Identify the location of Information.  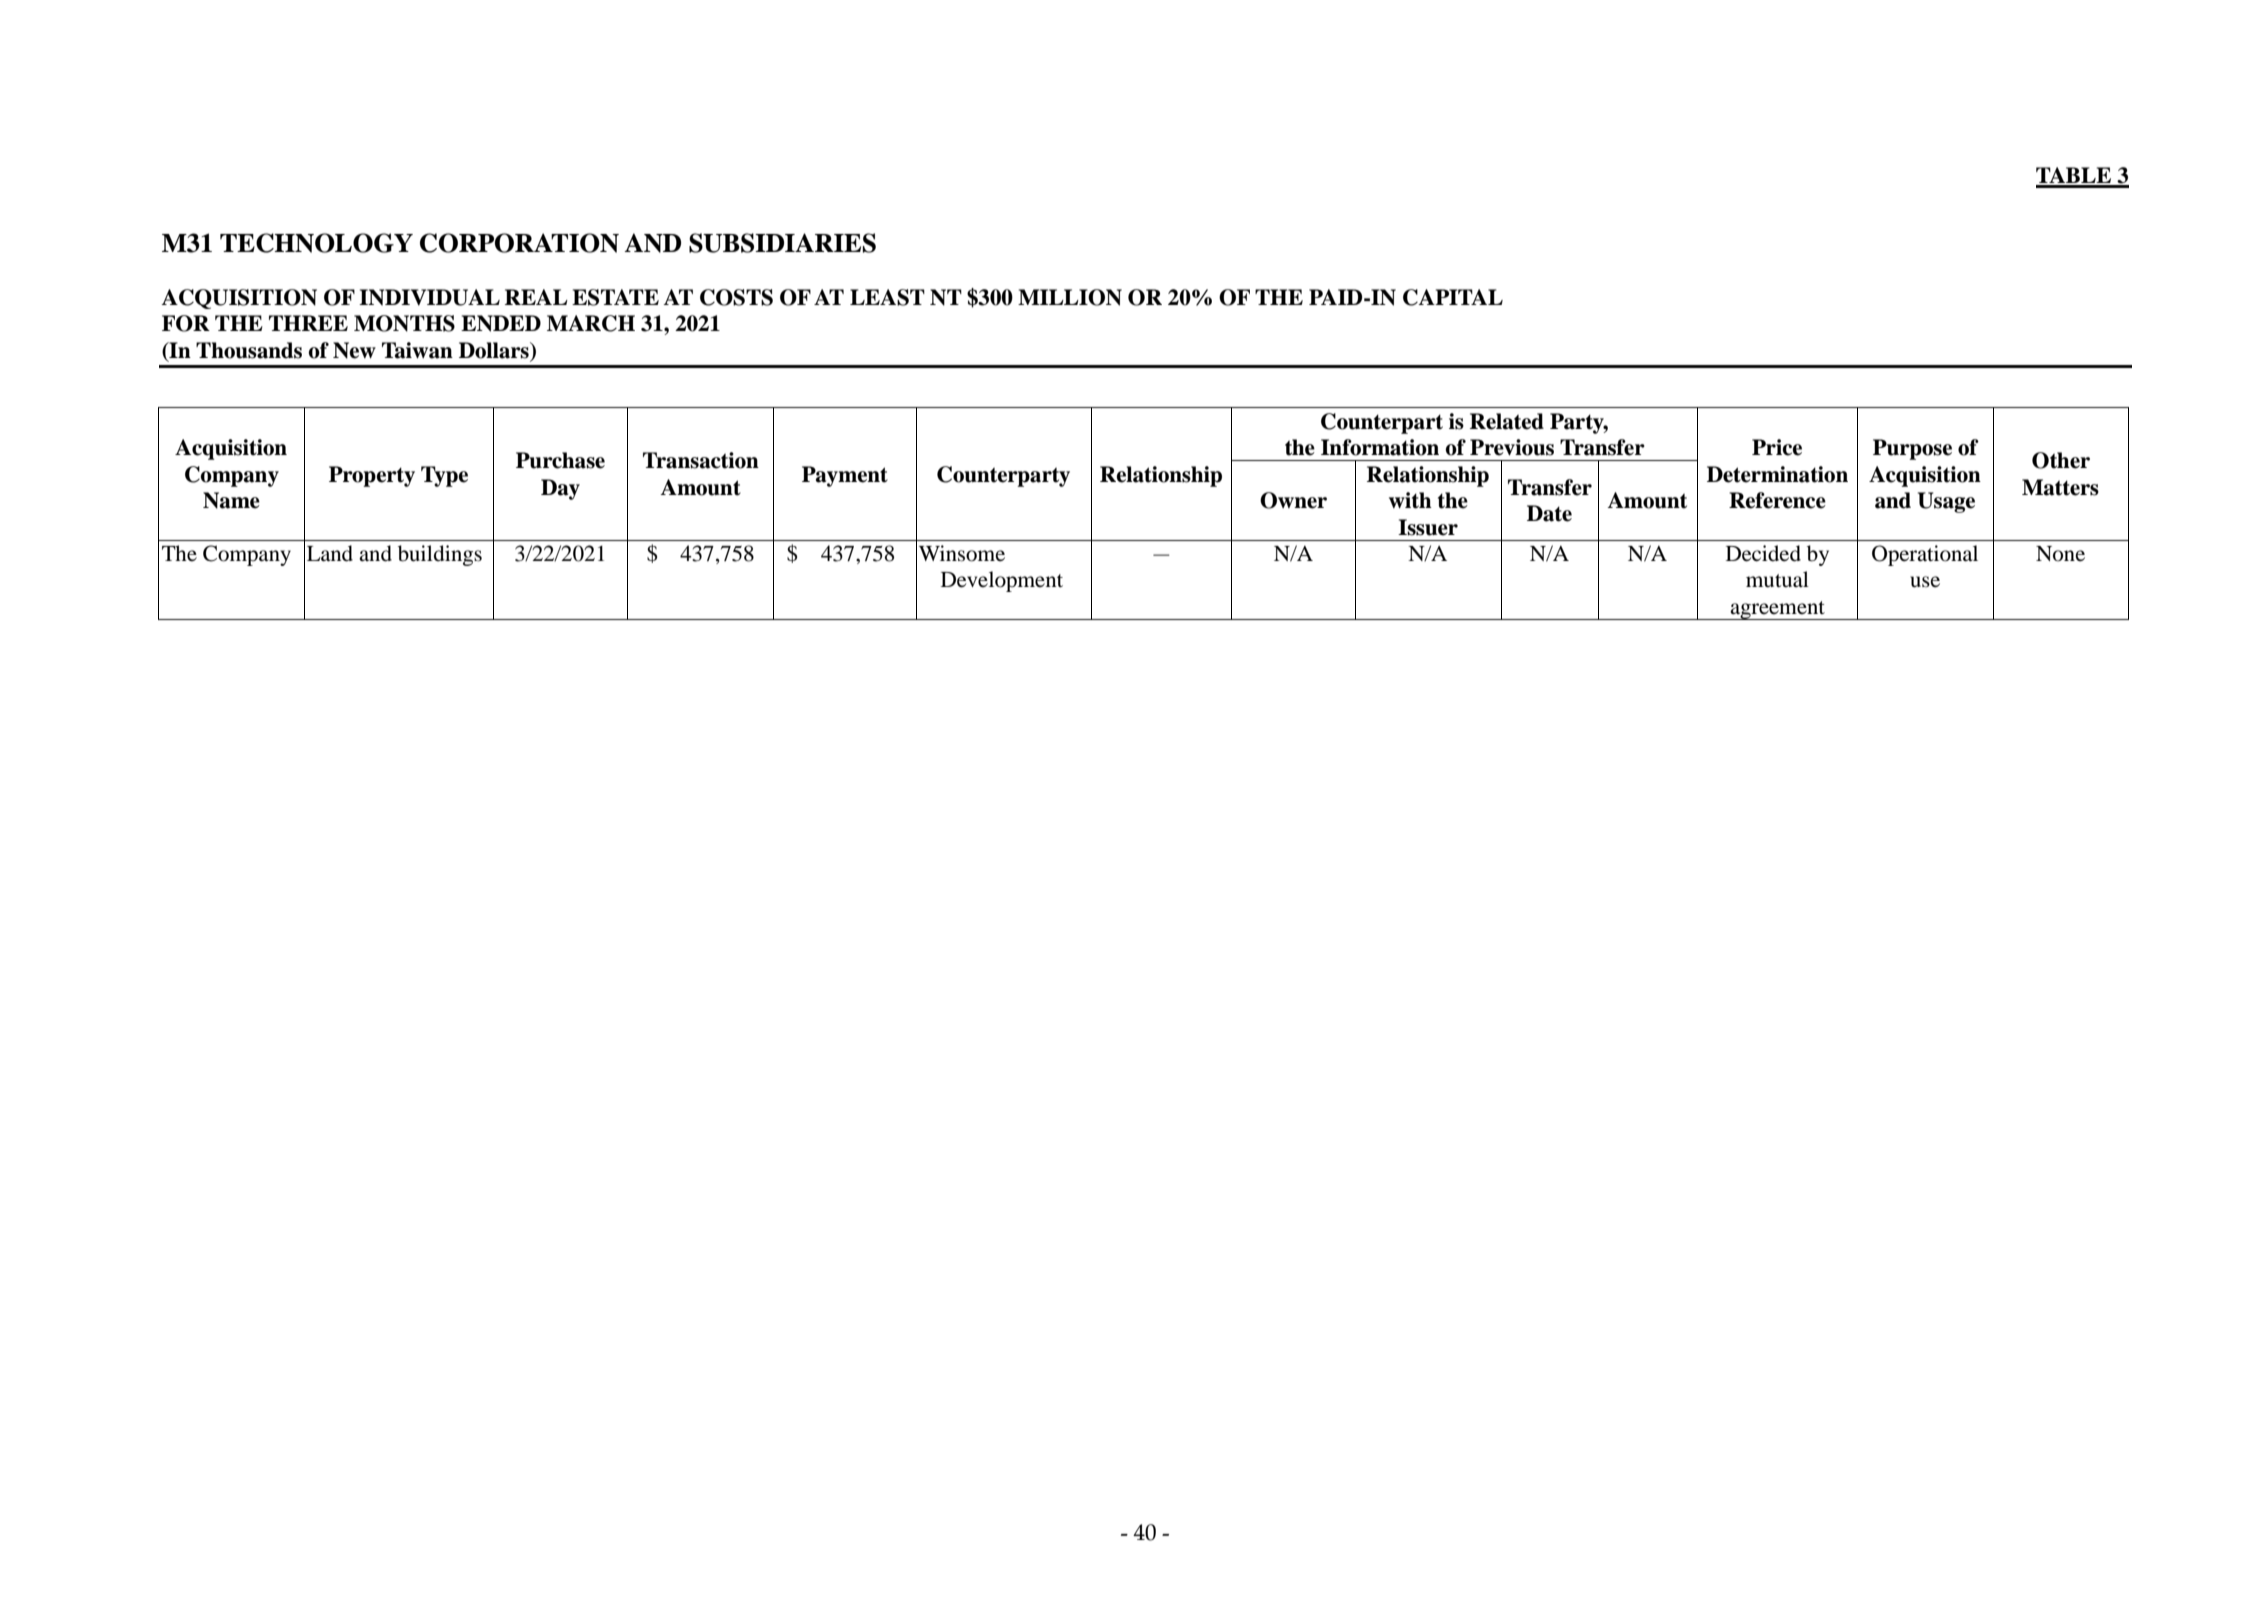
(1380, 447).
